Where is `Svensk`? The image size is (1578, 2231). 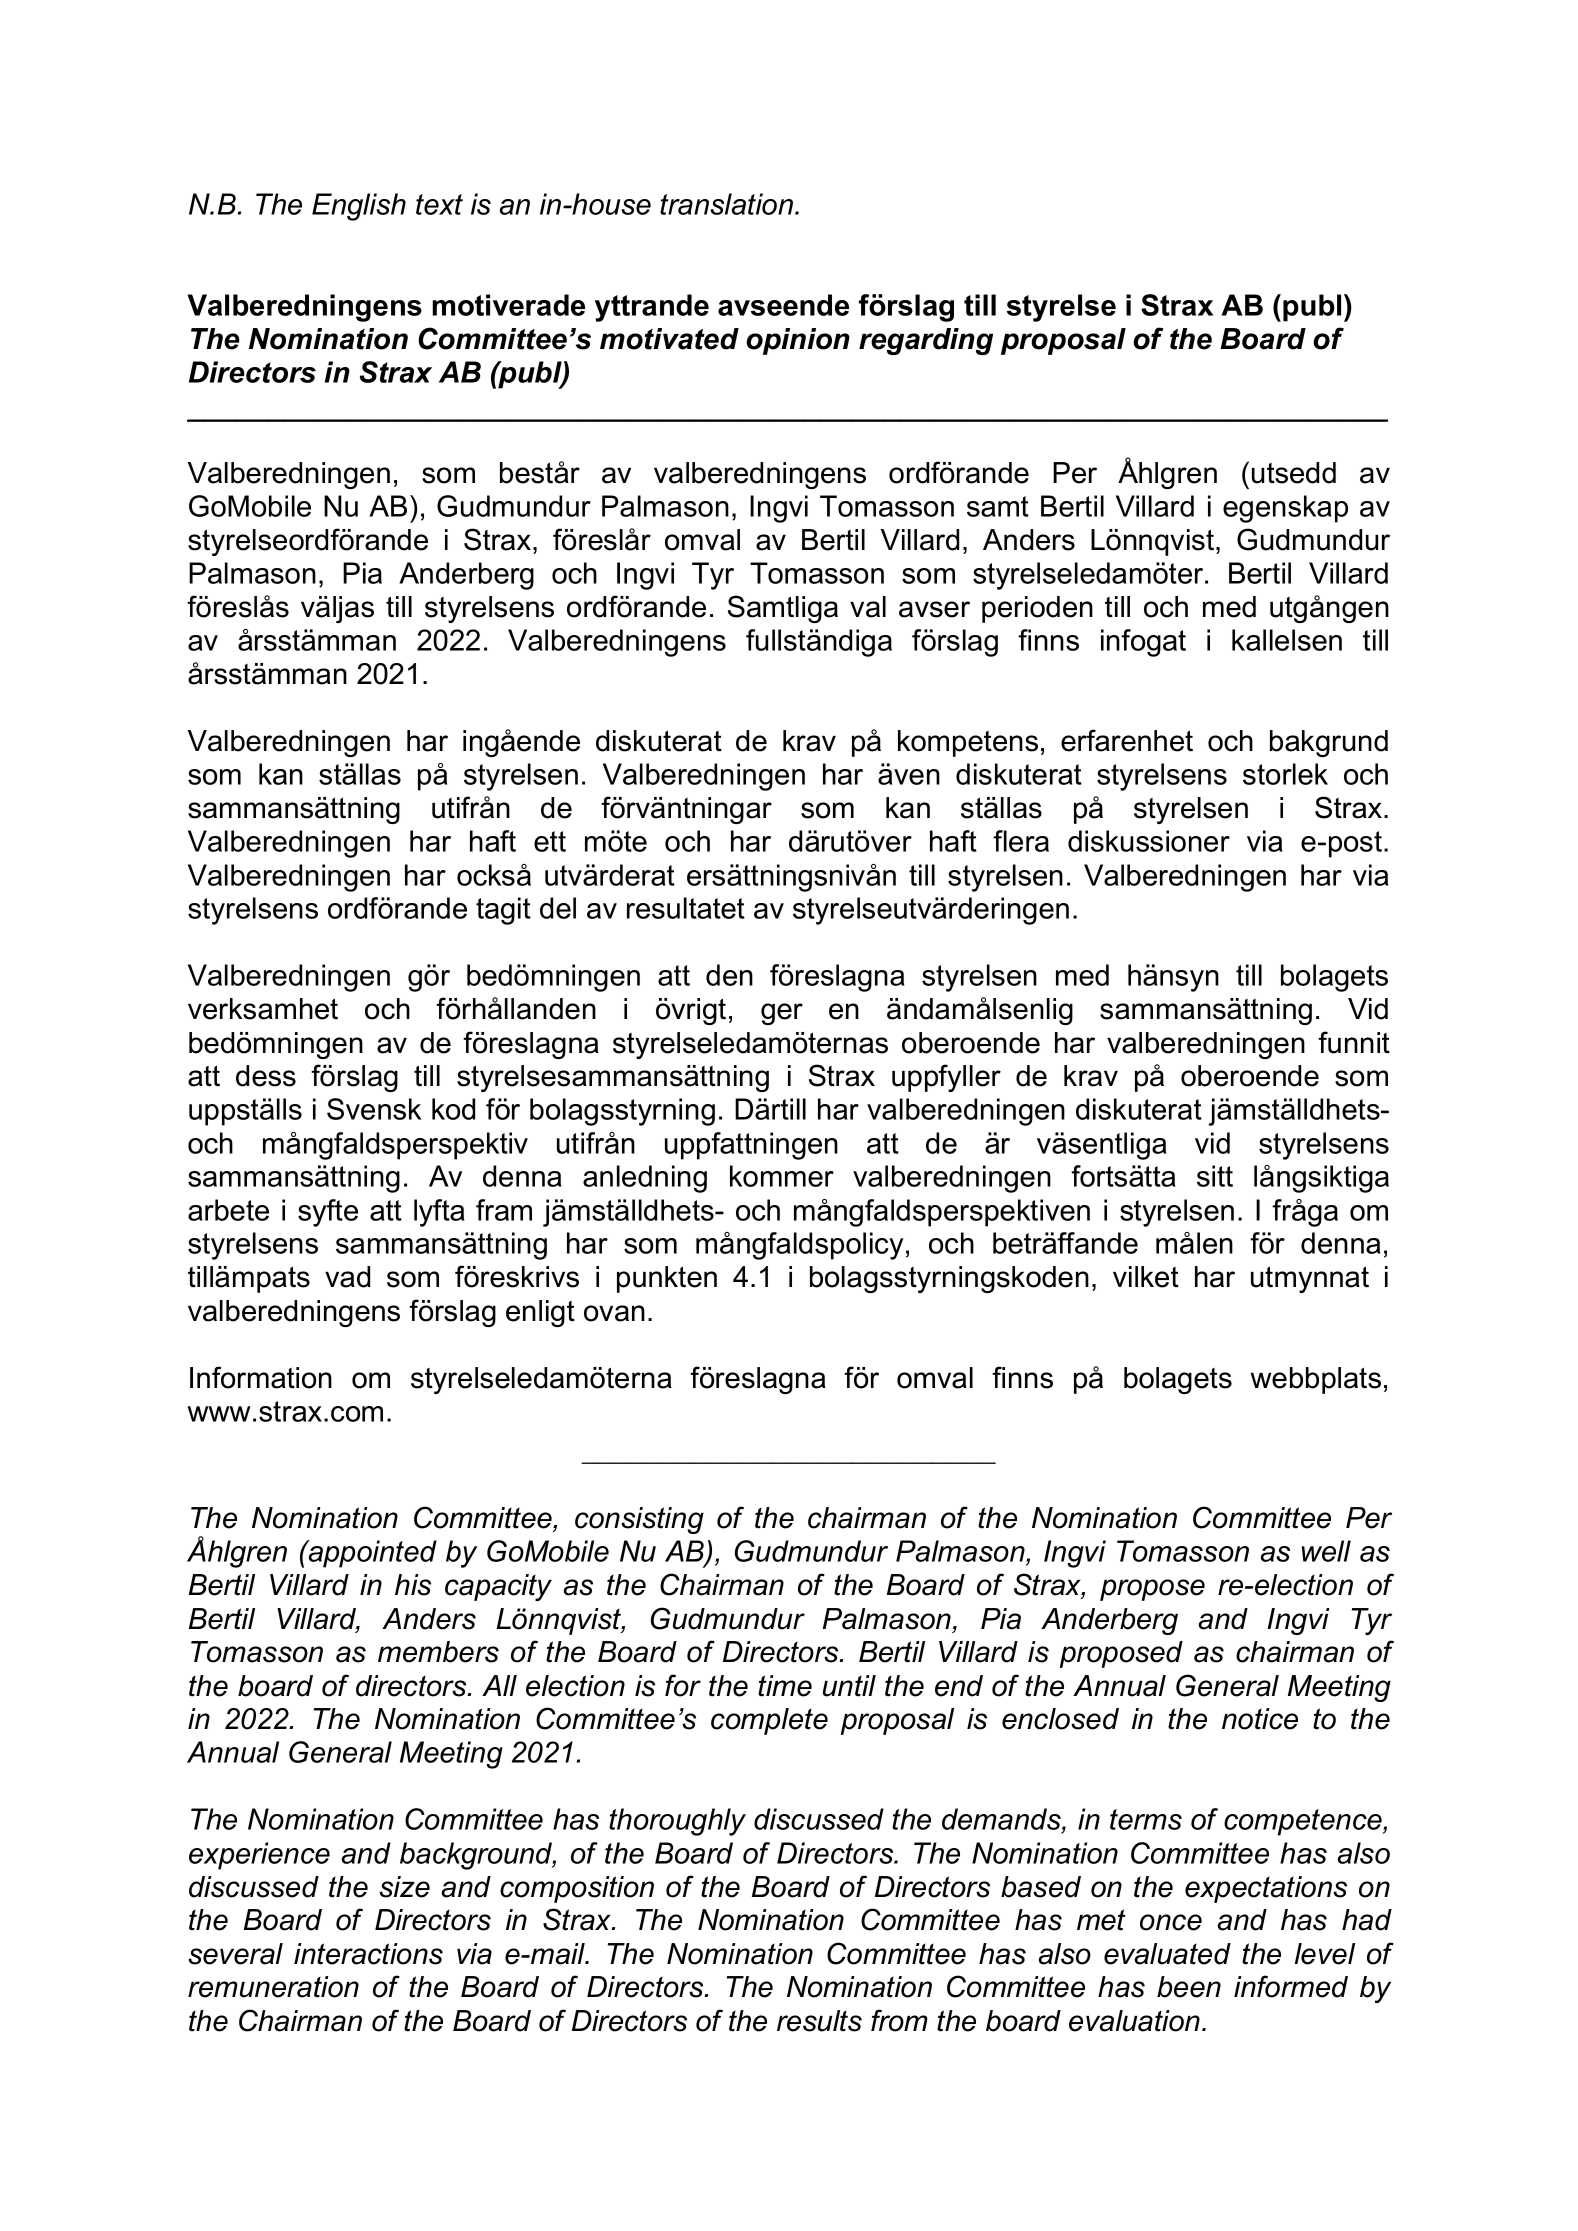 Svensk is located at coordinates (374, 1109).
